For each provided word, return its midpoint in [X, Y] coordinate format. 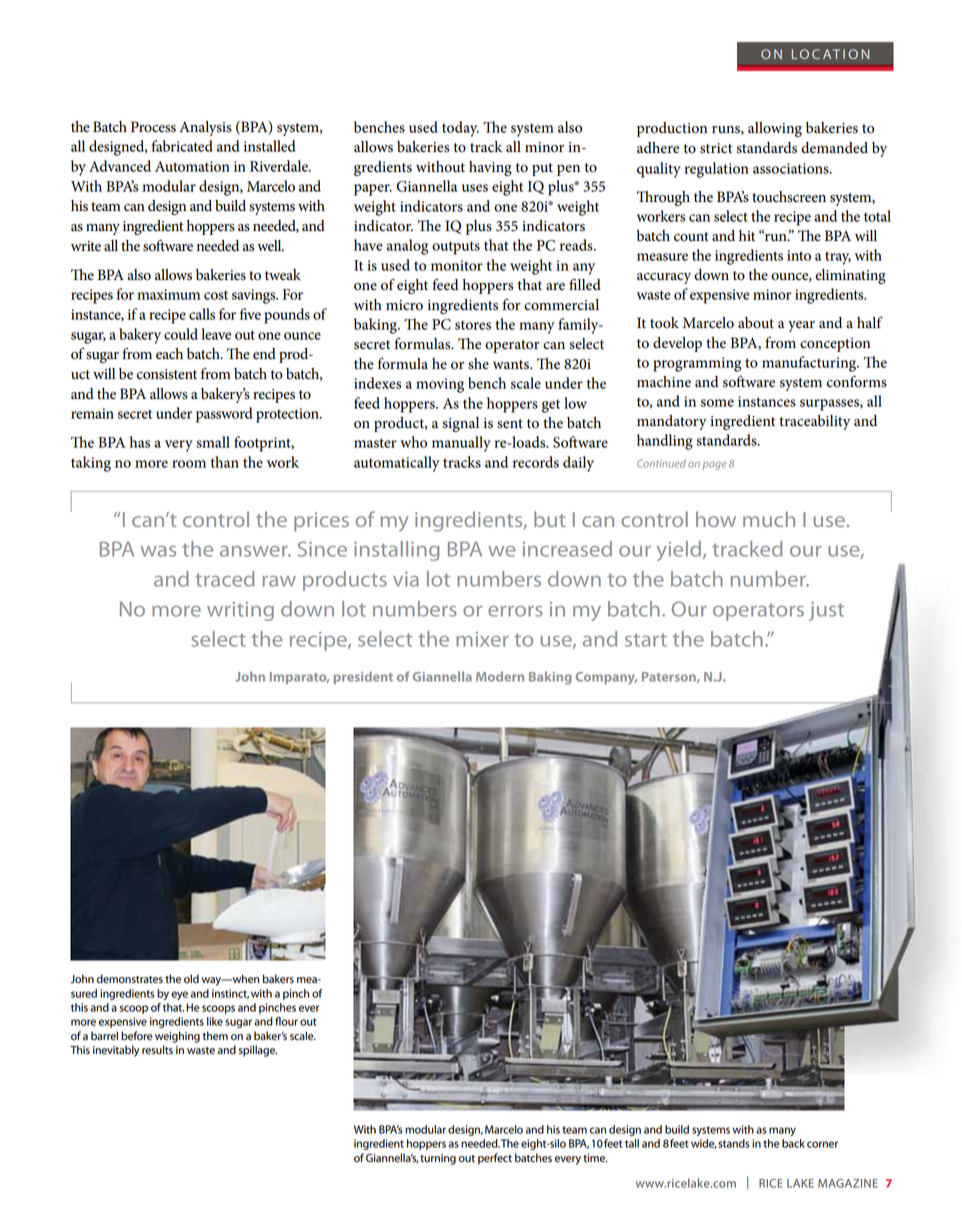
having [490, 168]
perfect [495, 1159]
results [157, 1050]
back [793, 1143]
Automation [192, 166]
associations [792, 168]
